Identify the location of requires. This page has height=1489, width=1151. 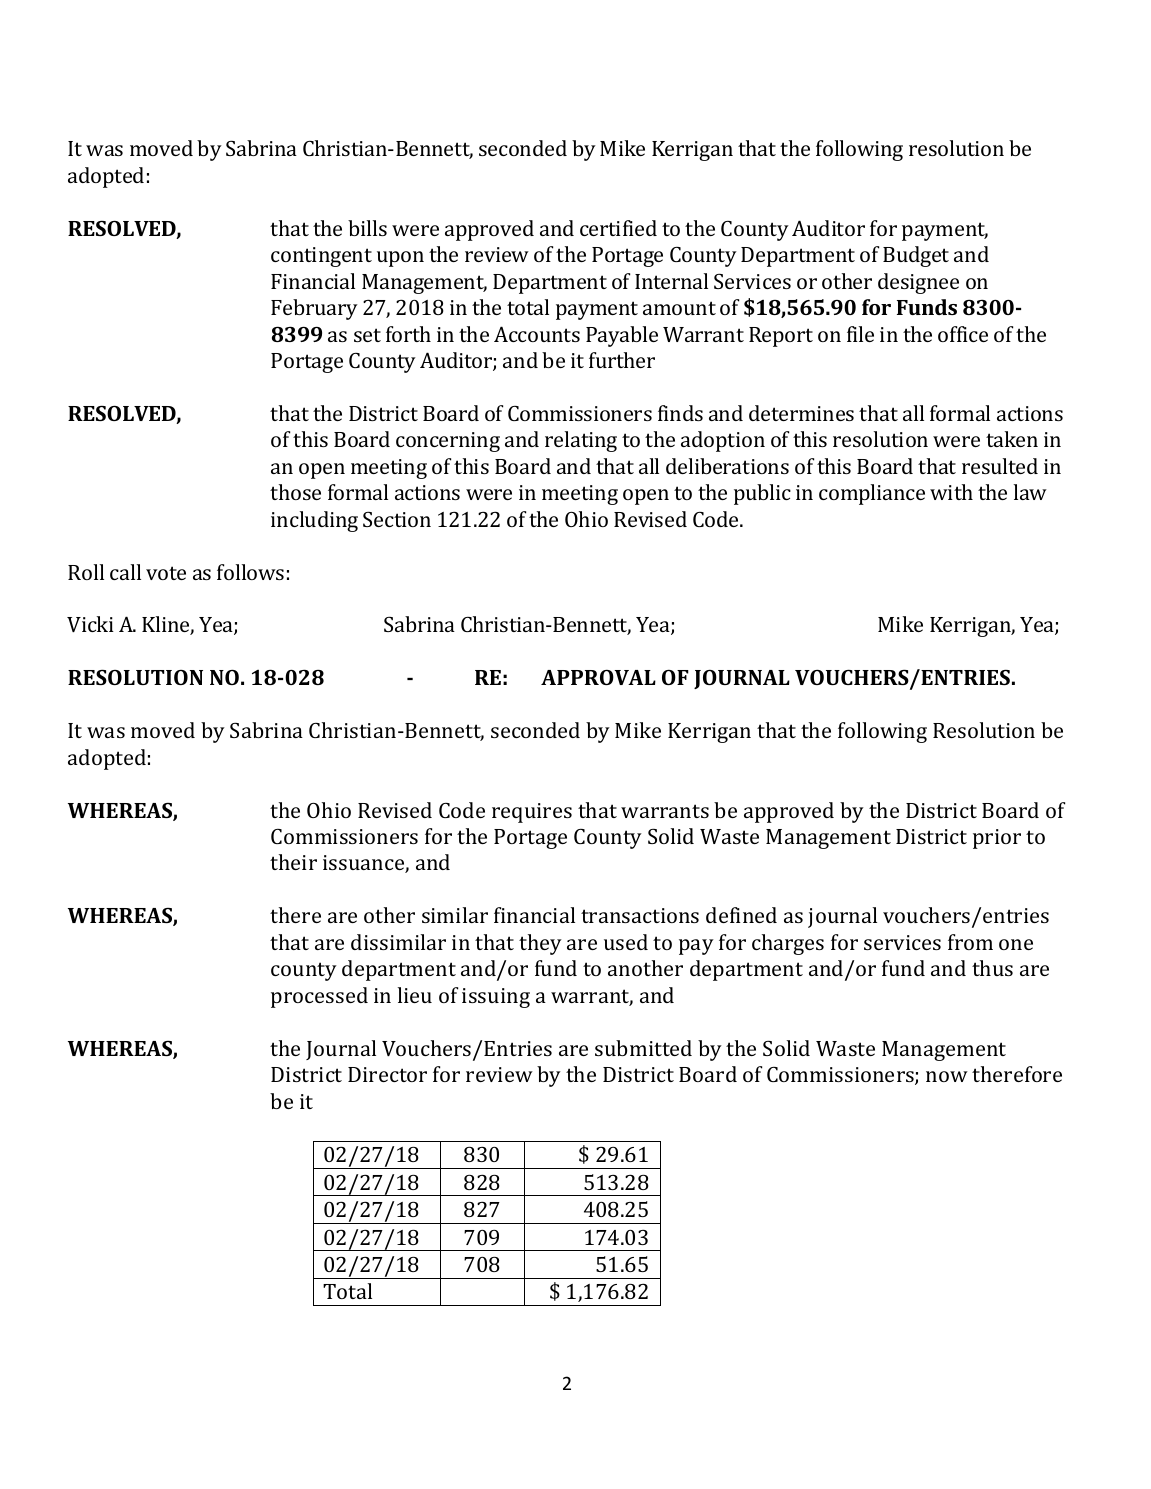
(532, 813).
